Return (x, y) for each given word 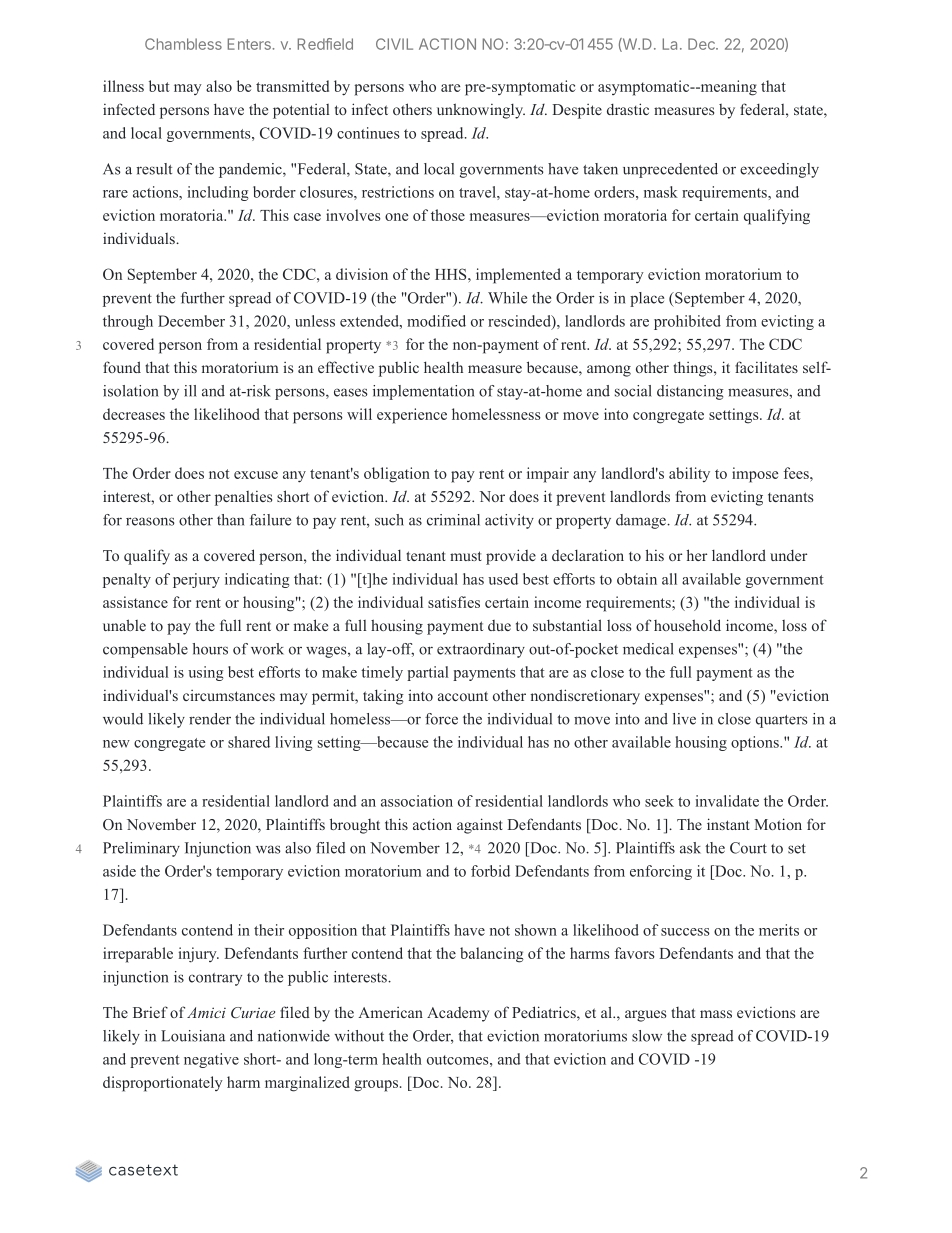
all (669, 579)
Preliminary (141, 849)
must (466, 556)
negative (211, 1060)
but (159, 86)
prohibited (687, 322)
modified (436, 321)
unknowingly (481, 111)
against (480, 826)
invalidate (727, 801)
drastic (628, 109)
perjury (196, 580)
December (191, 321)
